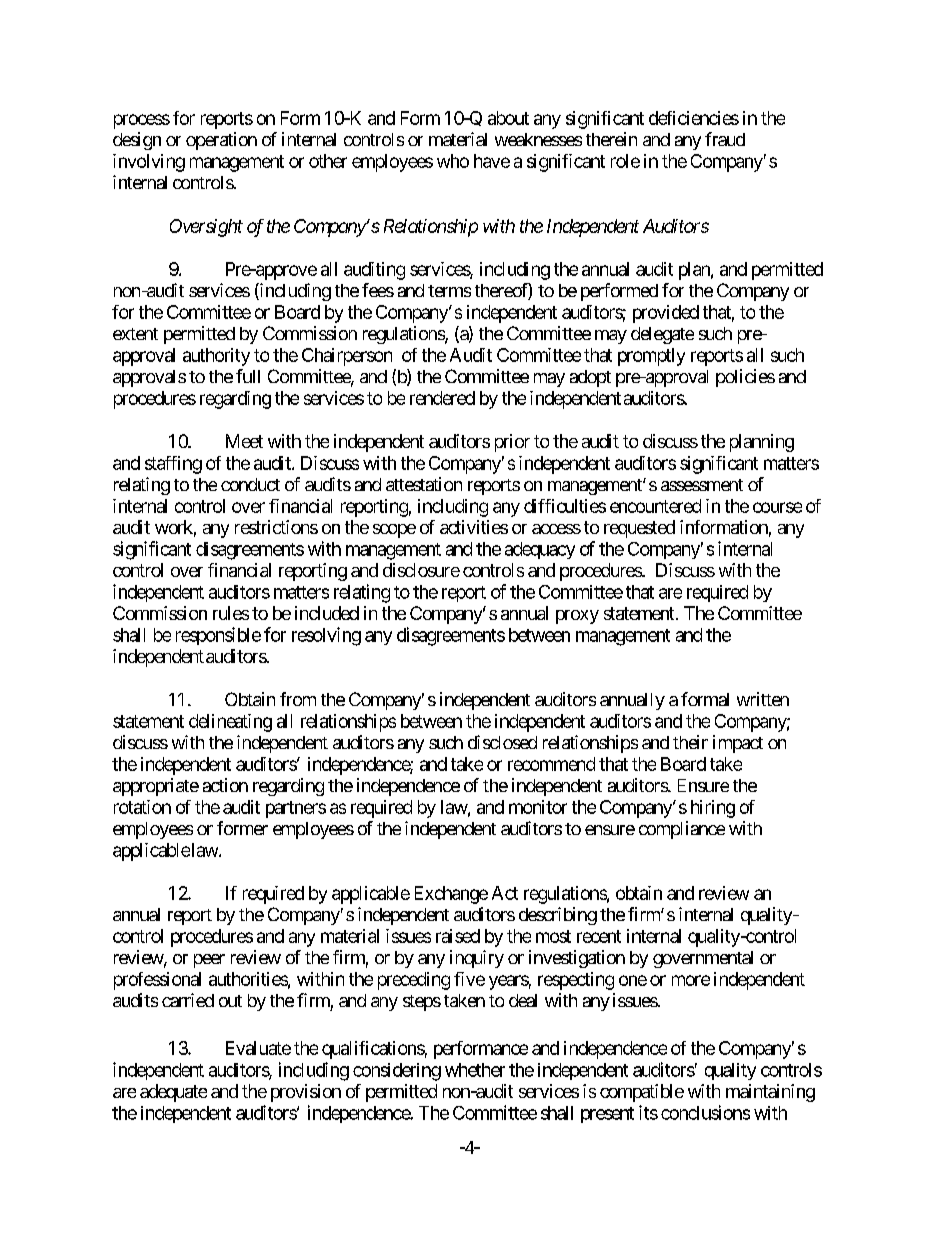  Describe the element at coordinates (577, 617) in the page. I see `proxy` at that location.
